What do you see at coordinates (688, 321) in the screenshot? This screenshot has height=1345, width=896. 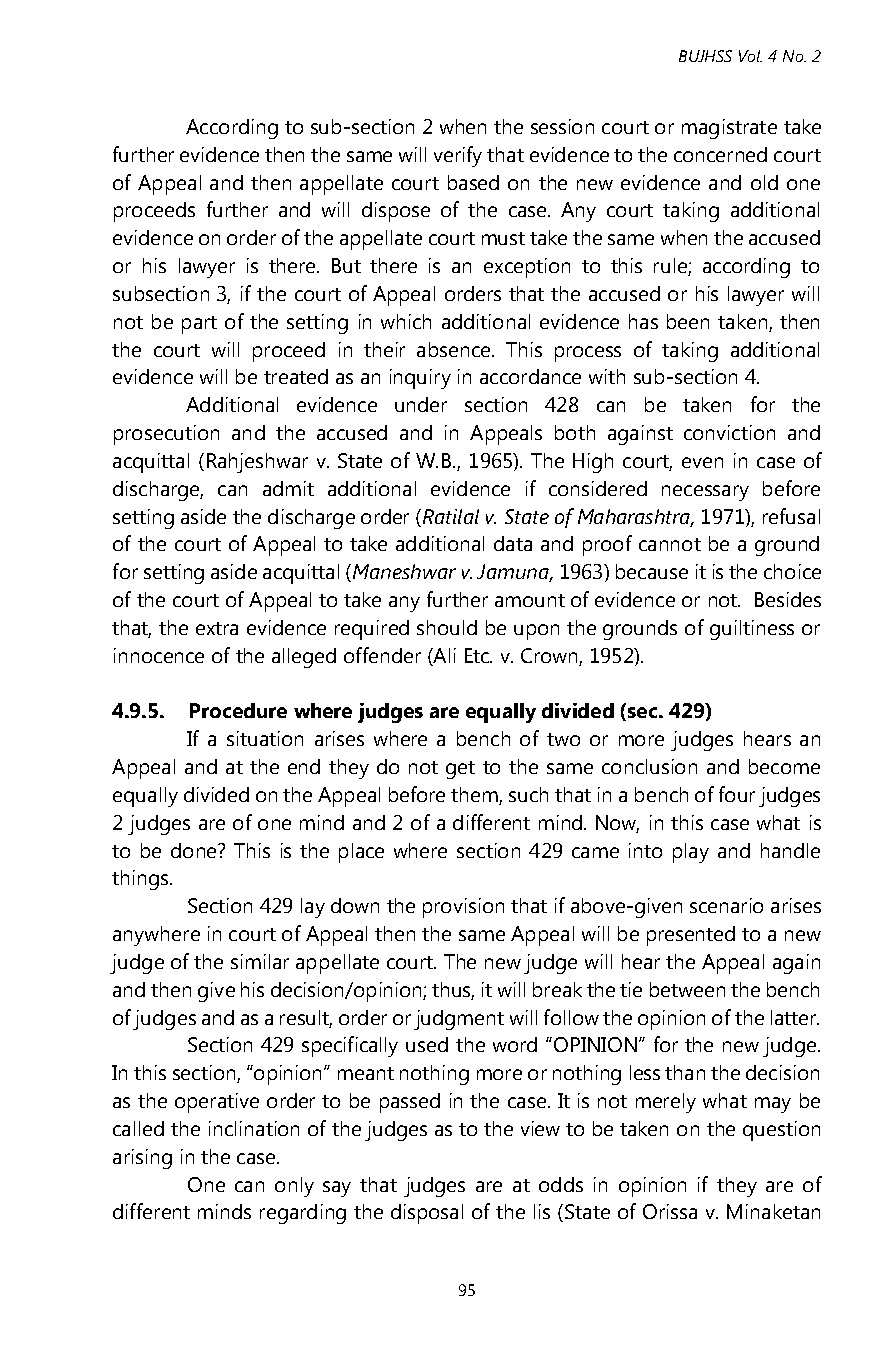 I see `been` at bounding box center [688, 321].
